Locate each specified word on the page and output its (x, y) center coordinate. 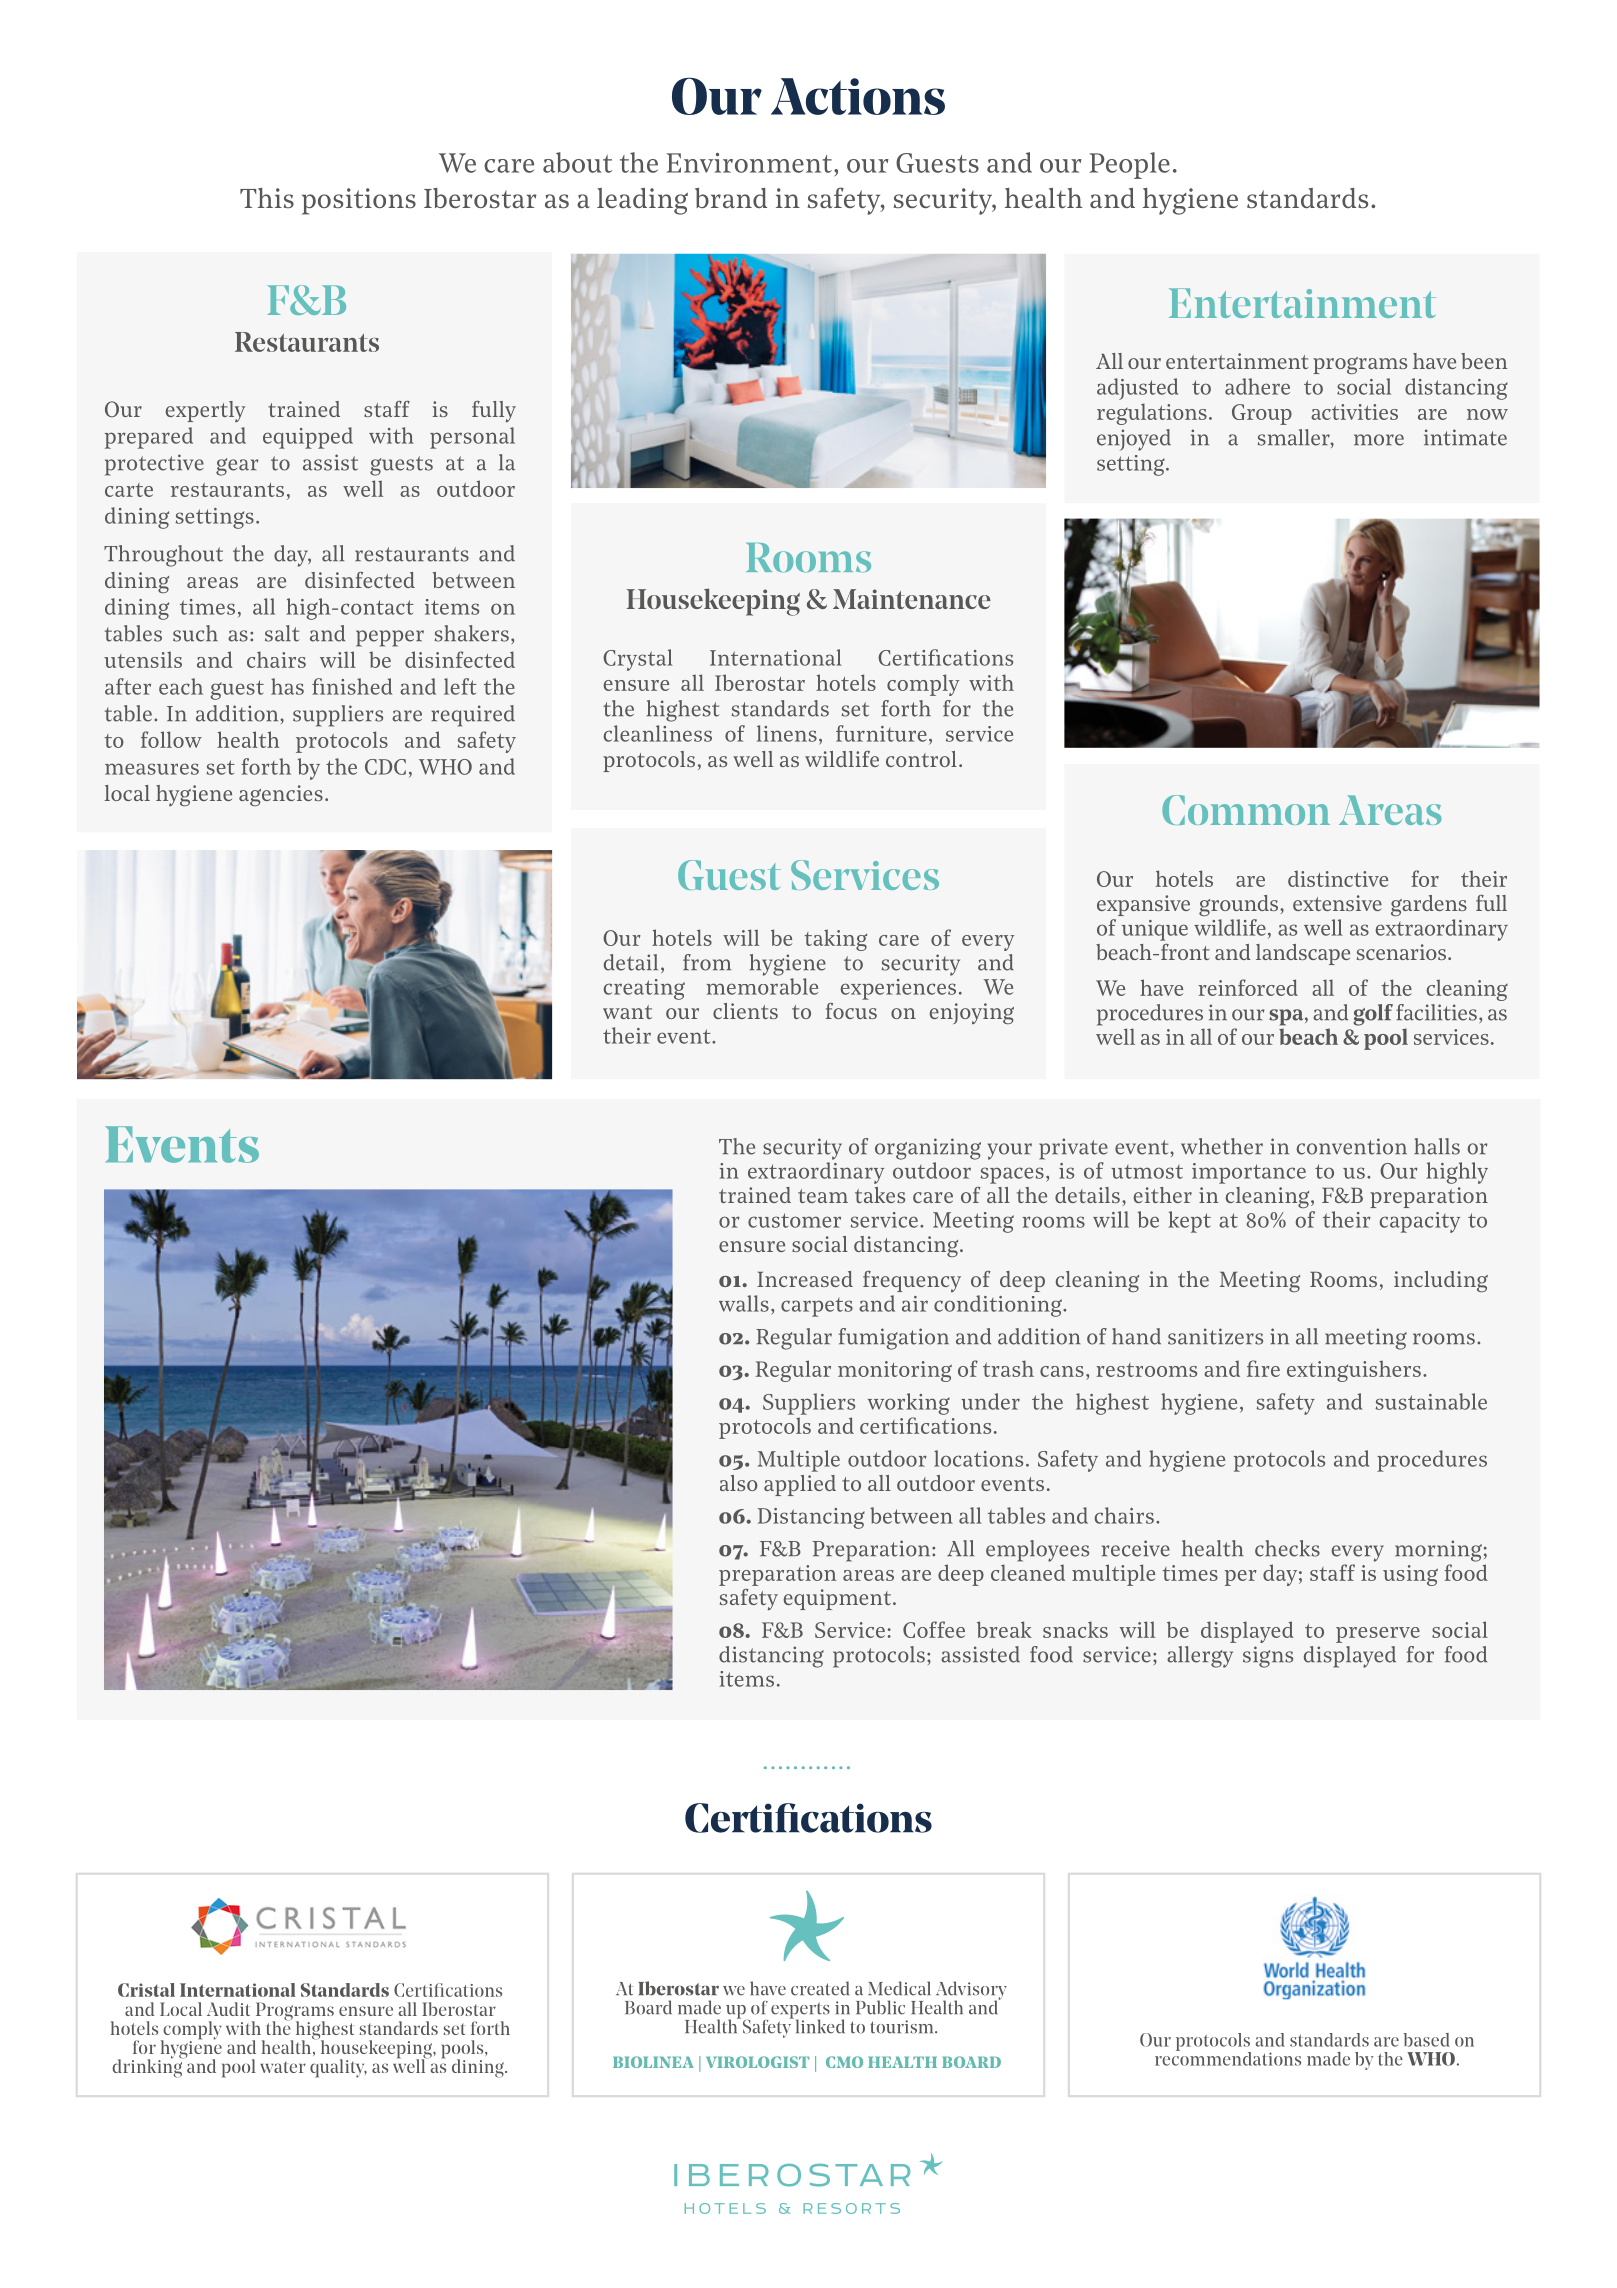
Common (1246, 810)
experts (800, 2011)
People (1129, 165)
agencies (281, 795)
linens (787, 733)
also (739, 1483)
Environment (749, 163)
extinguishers (1354, 1371)
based (1427, 2040)
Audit (228, 2009)
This (267, 198)
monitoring (895, 1371)
